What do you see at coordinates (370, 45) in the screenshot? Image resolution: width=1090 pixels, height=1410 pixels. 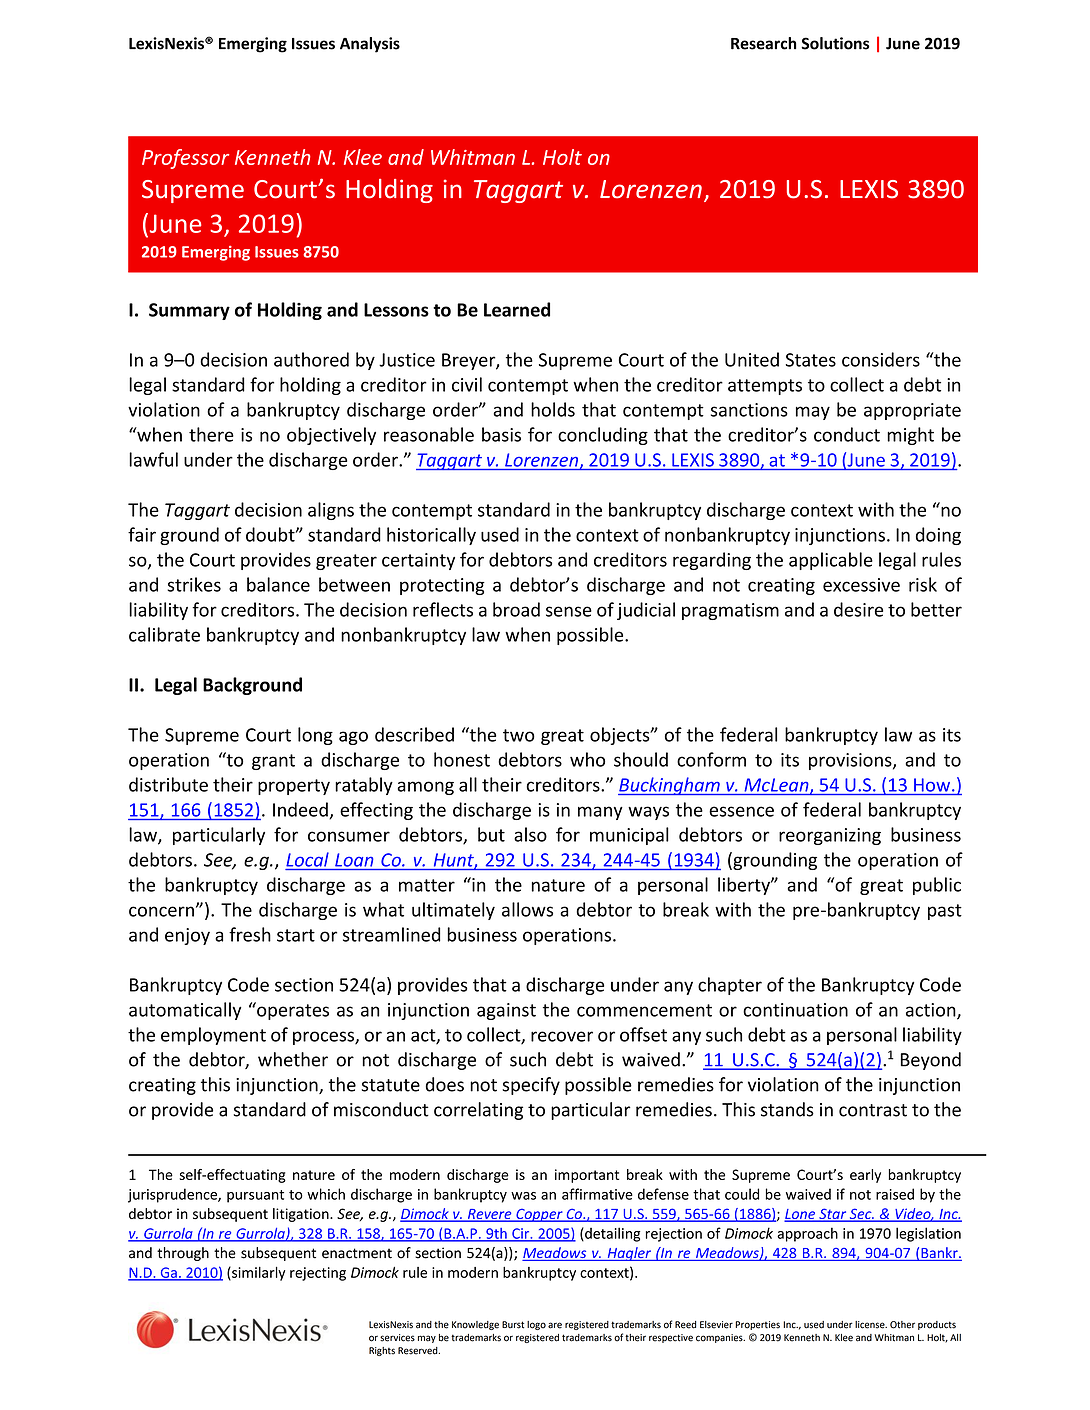 I see `Analysis` at bounding box center [370, 45].
